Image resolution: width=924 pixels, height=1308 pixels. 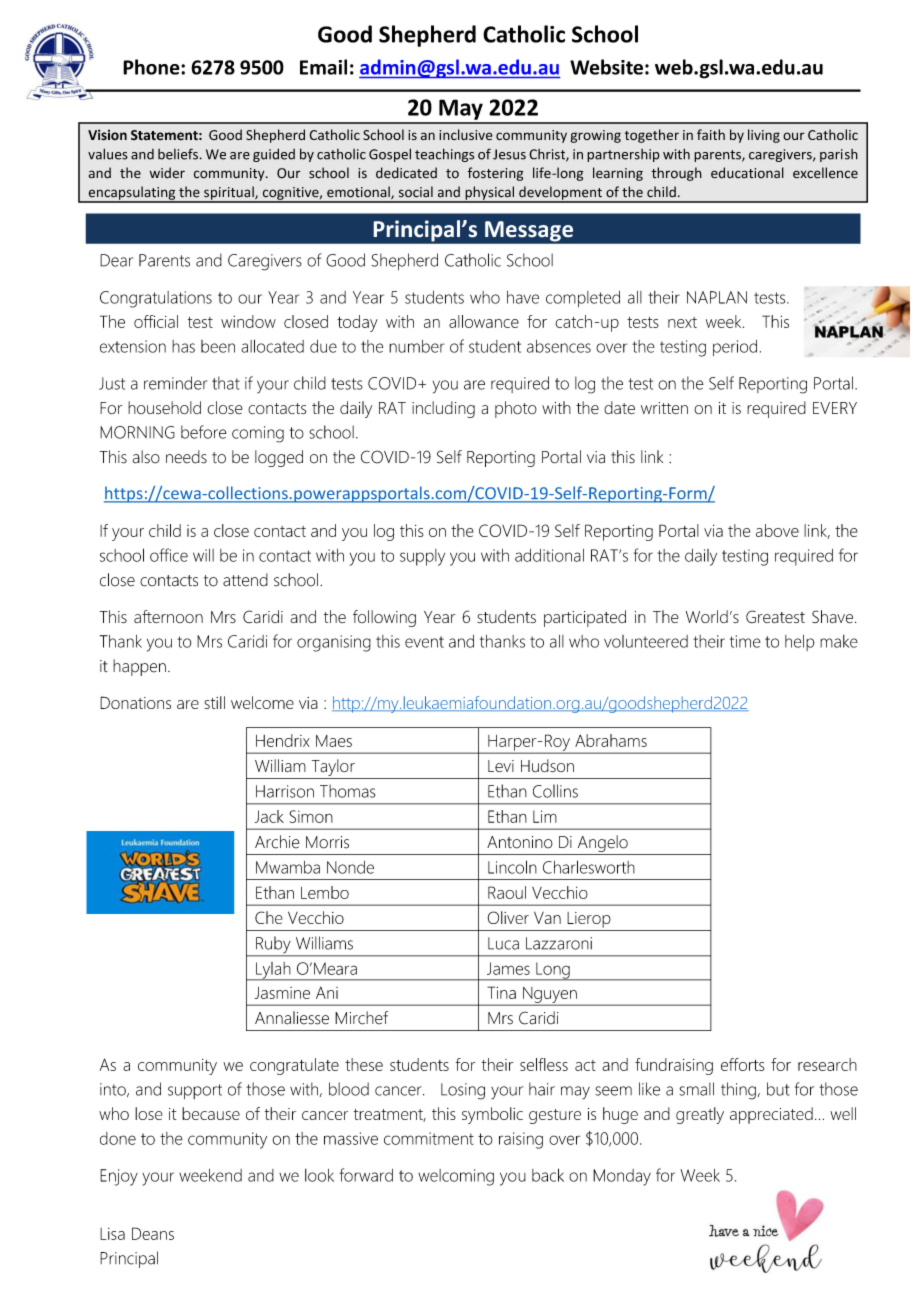 I want to click on including, so click(x=443, y=409).
